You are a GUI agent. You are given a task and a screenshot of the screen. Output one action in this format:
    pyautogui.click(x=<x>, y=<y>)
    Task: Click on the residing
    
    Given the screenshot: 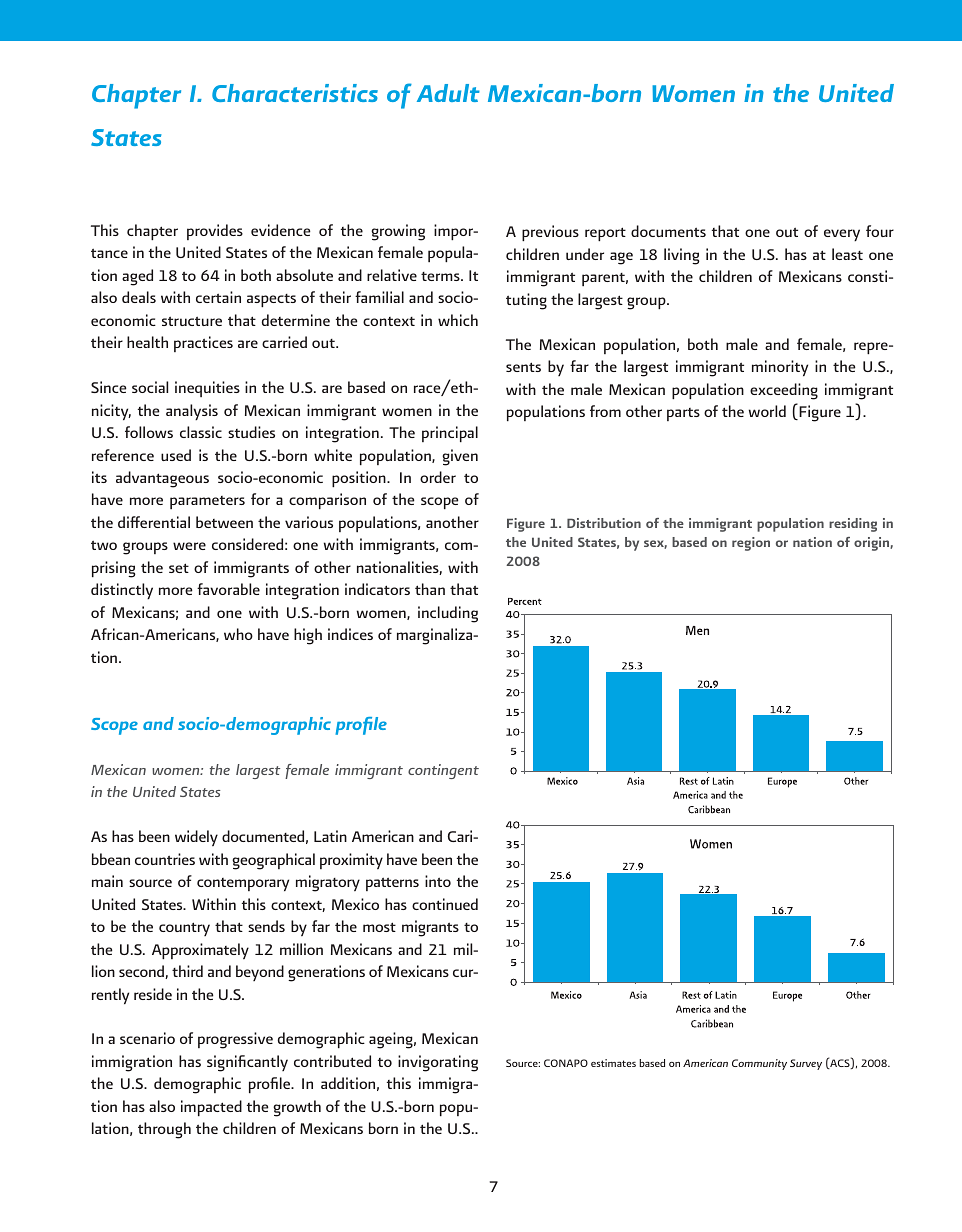 What is the action you would take?
    pyautogui.click(x=853, y=525)
